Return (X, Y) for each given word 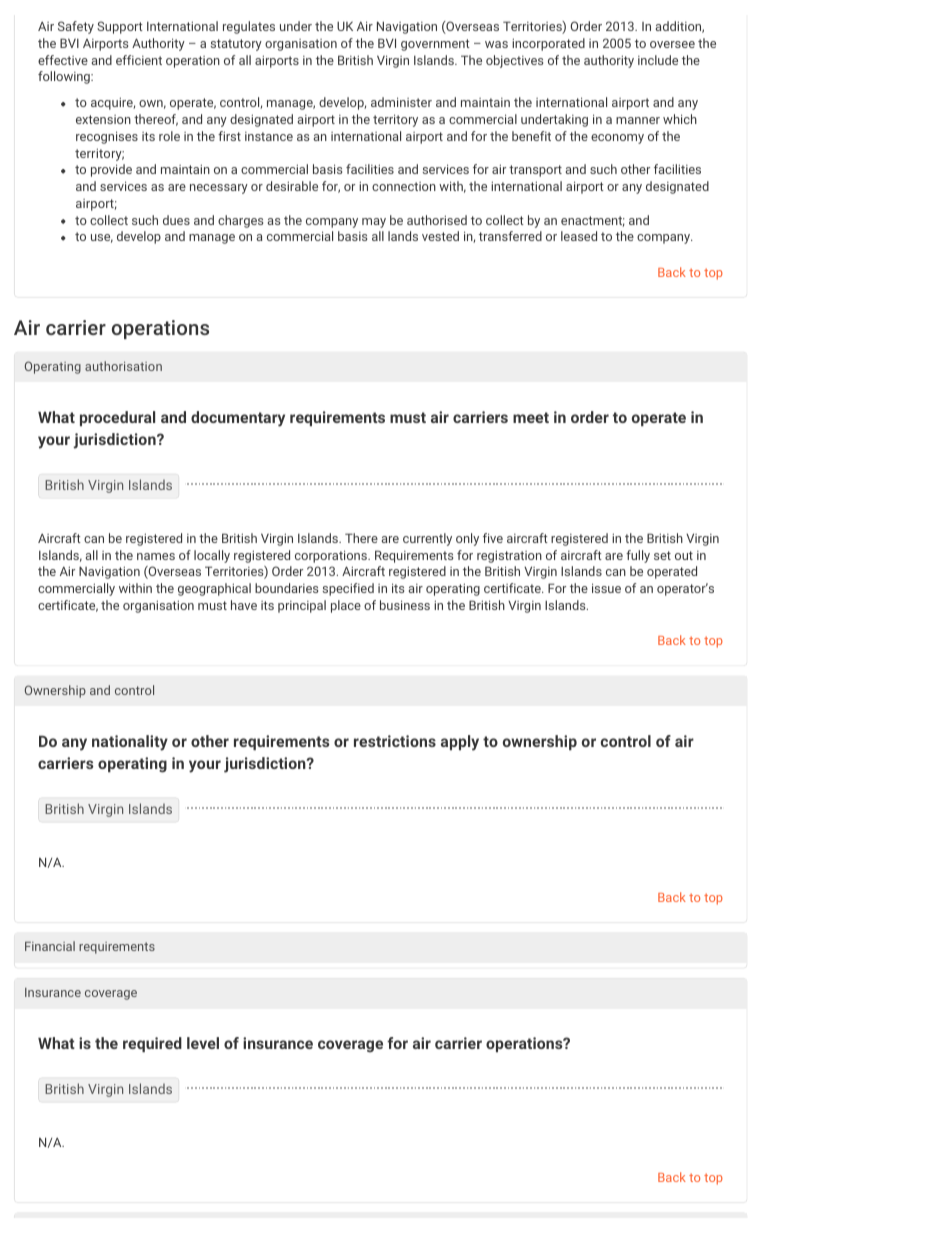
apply (460, 743)
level (203, 1043)
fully (638, 556)
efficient (139, 60)
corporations (332, 556)
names (156, 556)
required (152, 1044)
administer (401, 102)
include (658, 60)
